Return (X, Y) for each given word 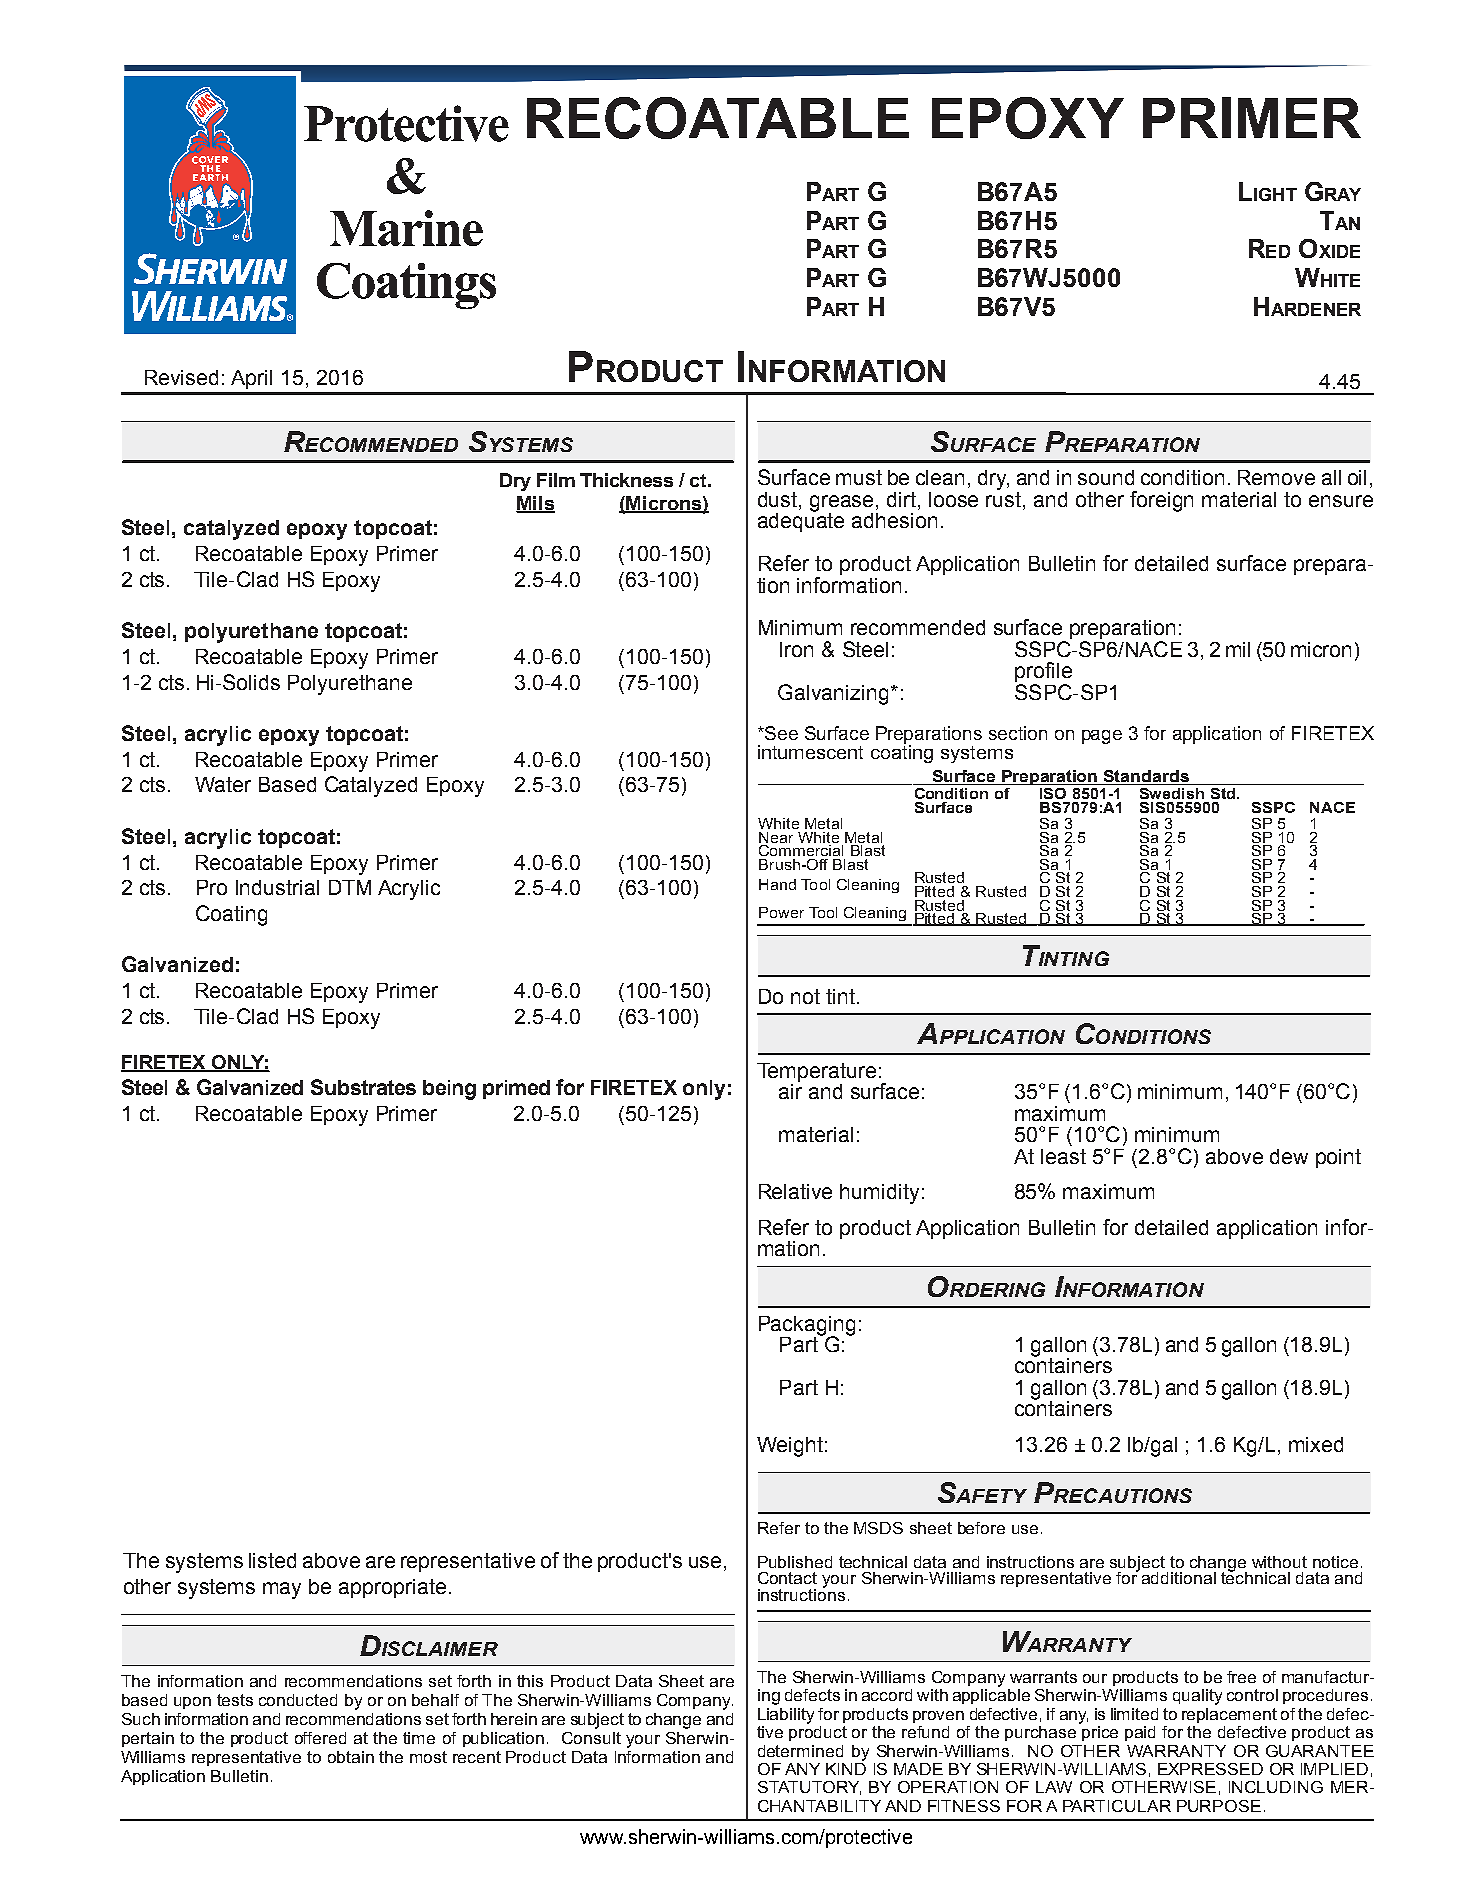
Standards (1146, 777)
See (780, 733)
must (859, 477)
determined (800, 1751)
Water (223, 784)
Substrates (363, 1087)
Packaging (807, 1326)
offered (320, 1738)
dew (1289, 1156)
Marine (406, 228)
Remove (1276, 477)
